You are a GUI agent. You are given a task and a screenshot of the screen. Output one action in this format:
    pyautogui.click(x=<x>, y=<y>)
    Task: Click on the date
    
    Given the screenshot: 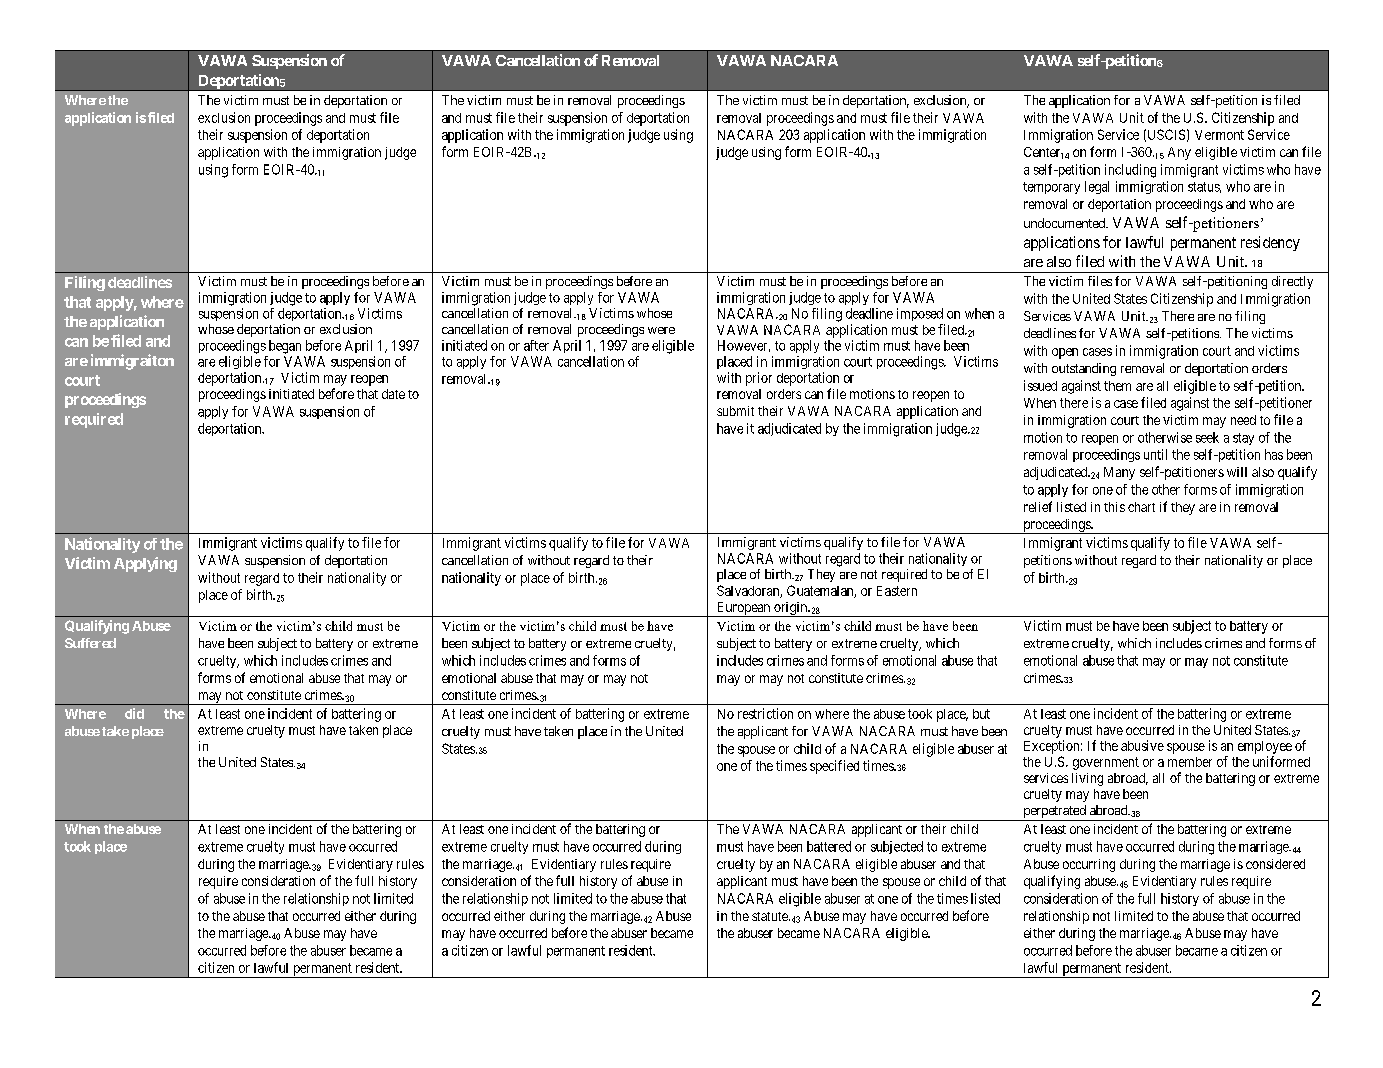 What is the action you would take?
    pyautogui.click(x=393, y=394)
